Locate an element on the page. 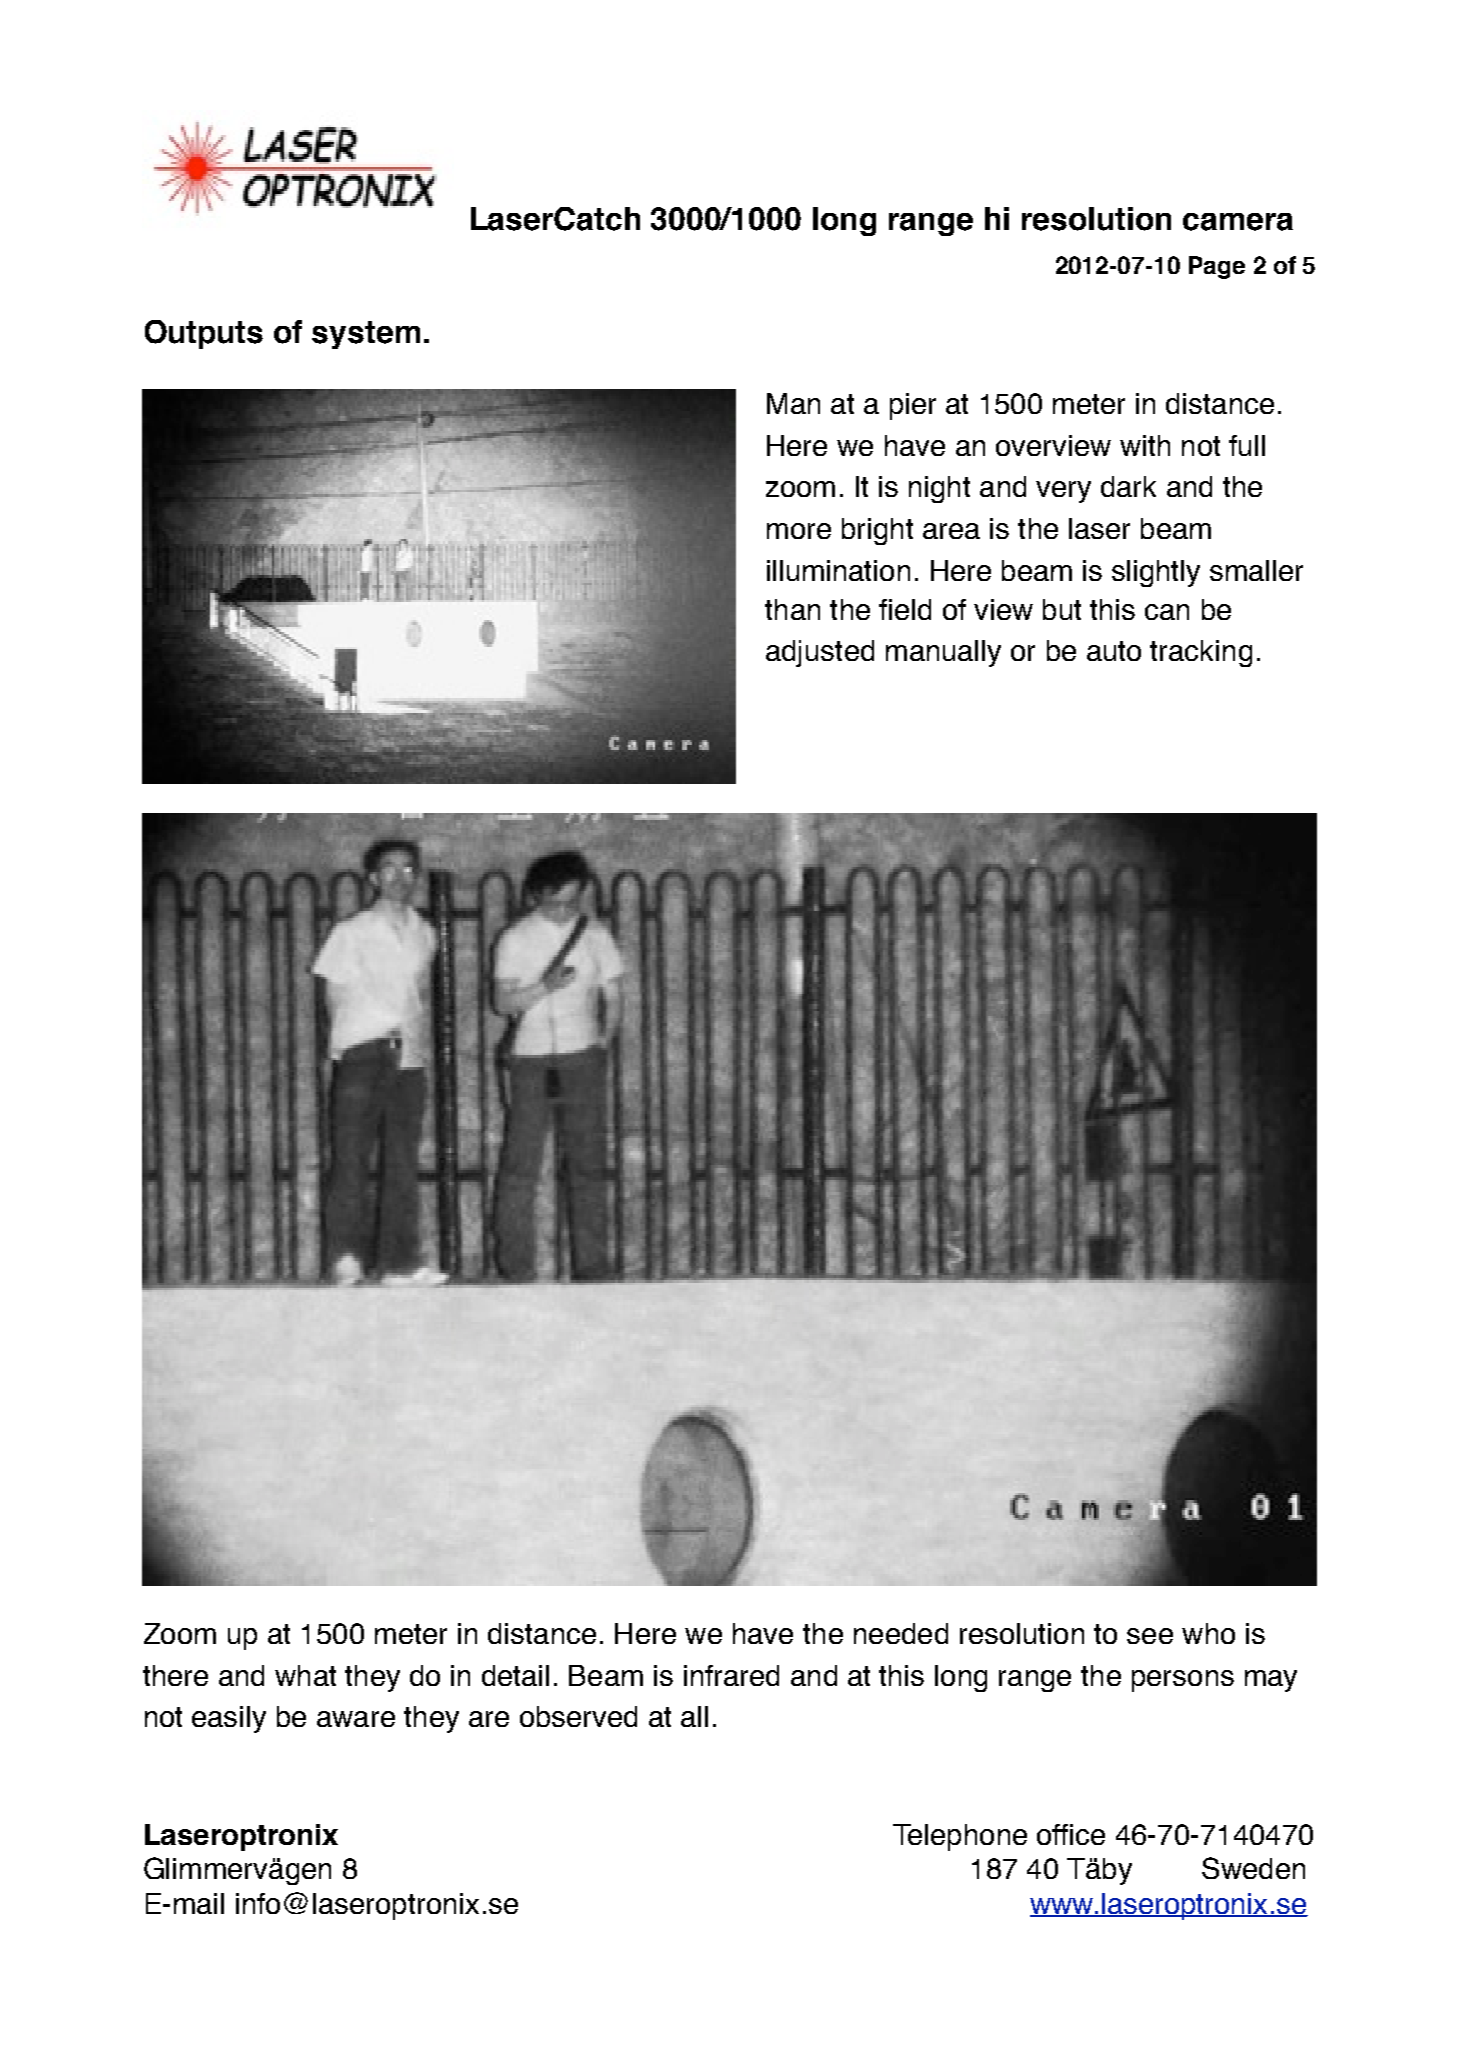  system is located at coordinates (366, 335).
